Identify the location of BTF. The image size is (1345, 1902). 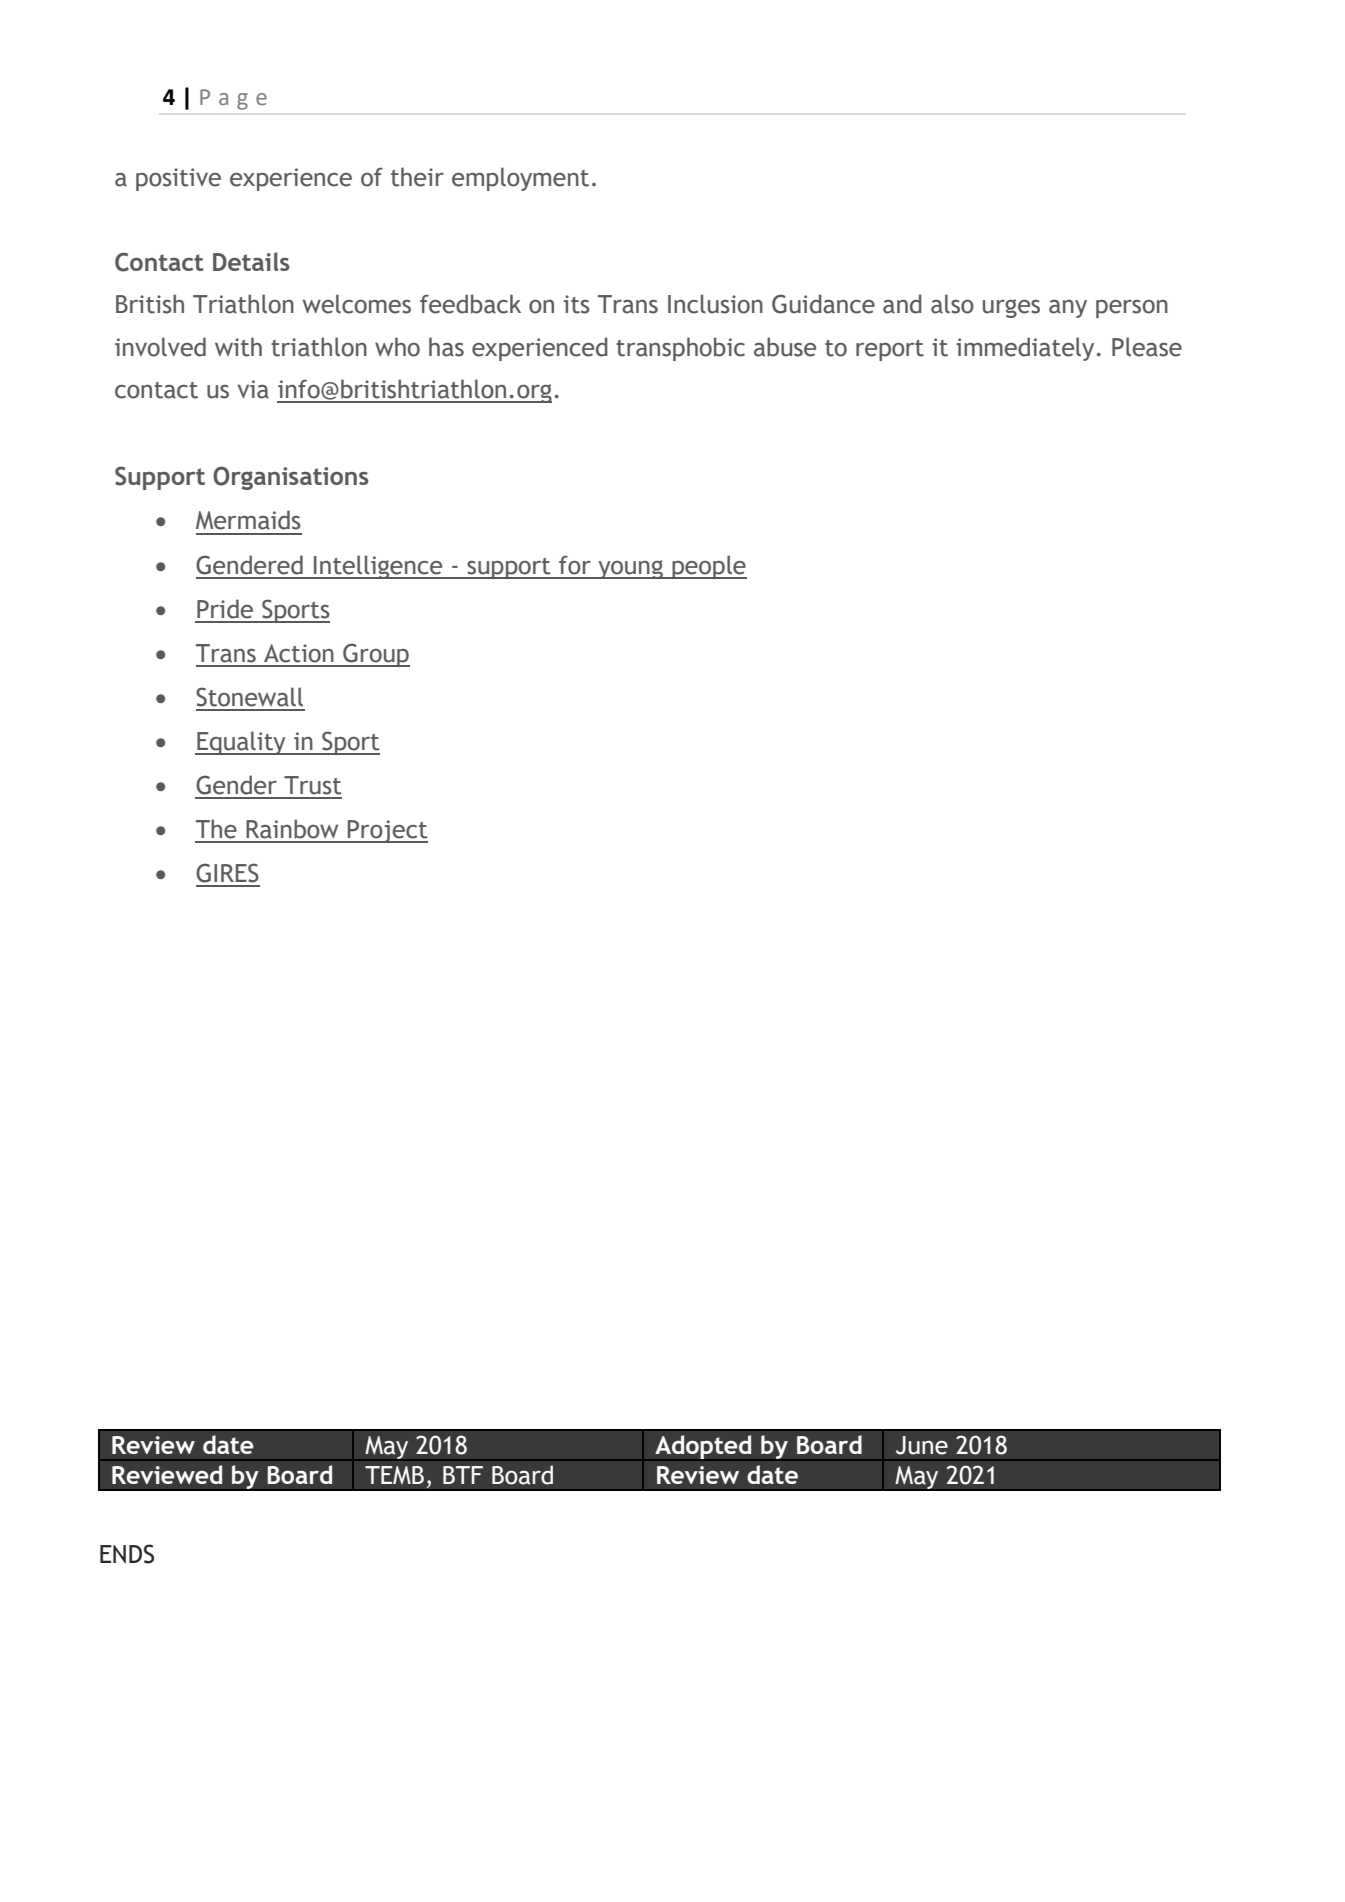
(463, 1475).
